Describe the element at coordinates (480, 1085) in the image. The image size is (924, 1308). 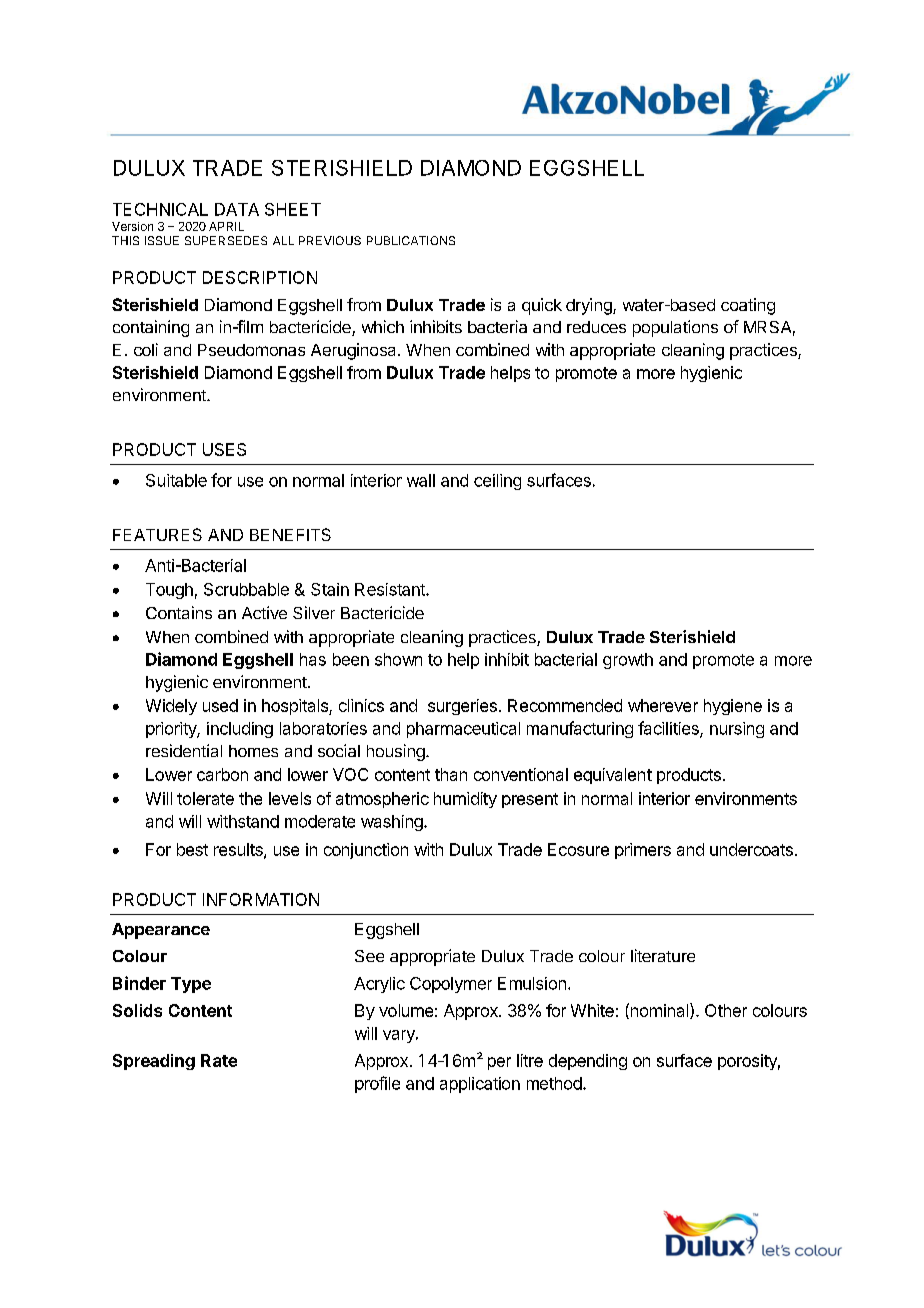
I see `application` at that location.
